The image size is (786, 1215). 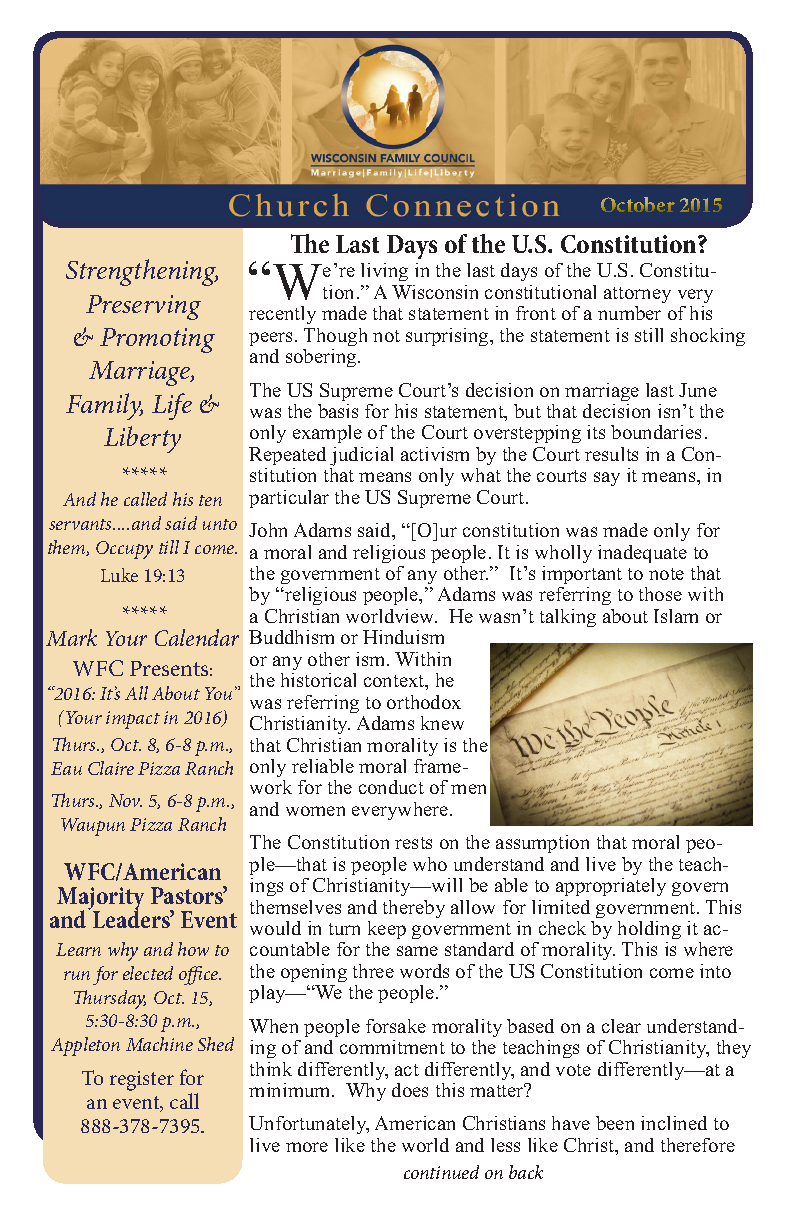 What do you see at coordinates (142, 272) in the screenshot?
I see `Strengthening` at bounding box center [142, 272].
